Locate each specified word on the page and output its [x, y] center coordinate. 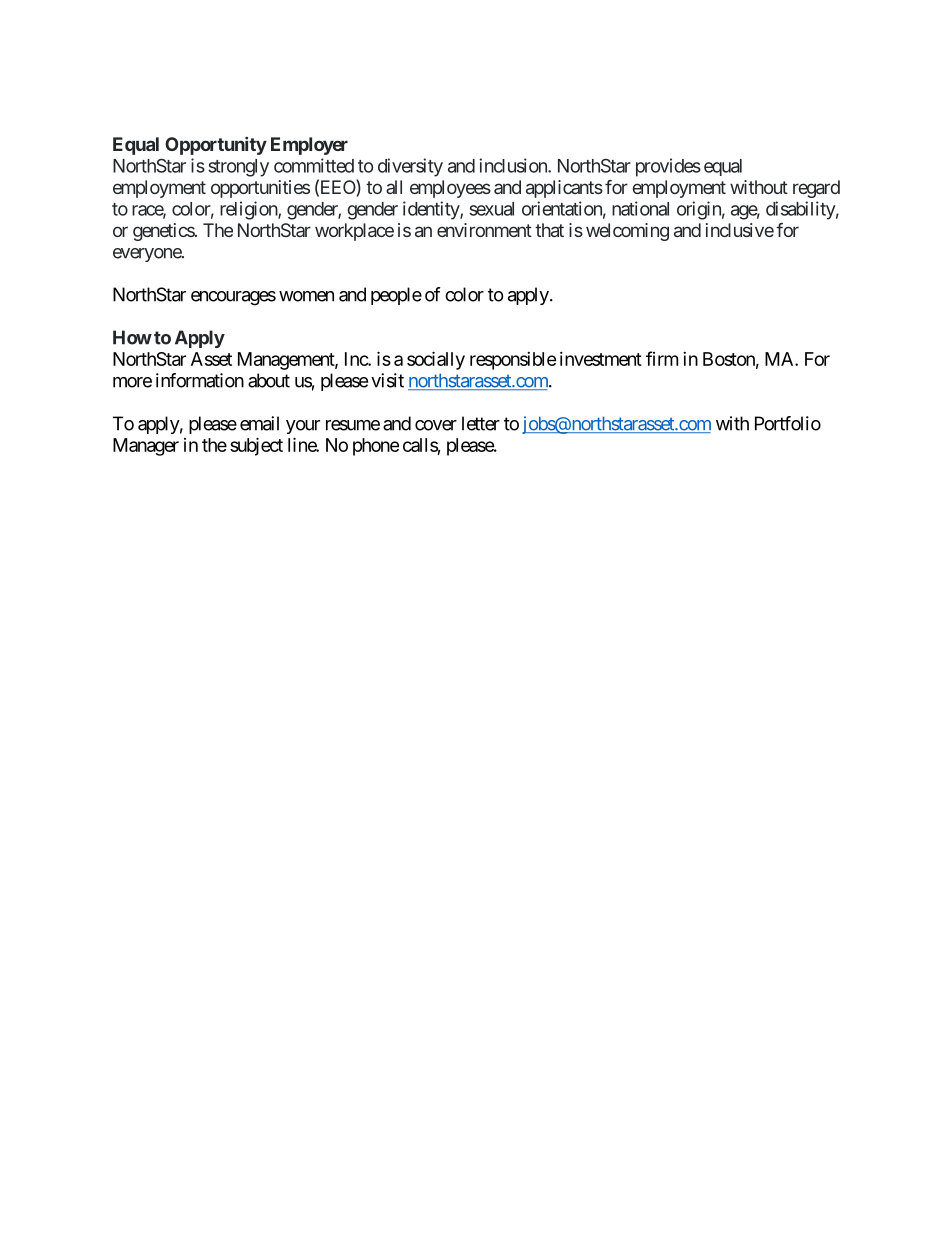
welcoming [627, 232]
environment [484, 230]
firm [662, 358]
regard [816, 189]
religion [249, 210]
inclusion [514, 165]
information [200, 380]
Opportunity [216, 146]
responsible [513, 361]
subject [256, 446]
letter [481, 423]
